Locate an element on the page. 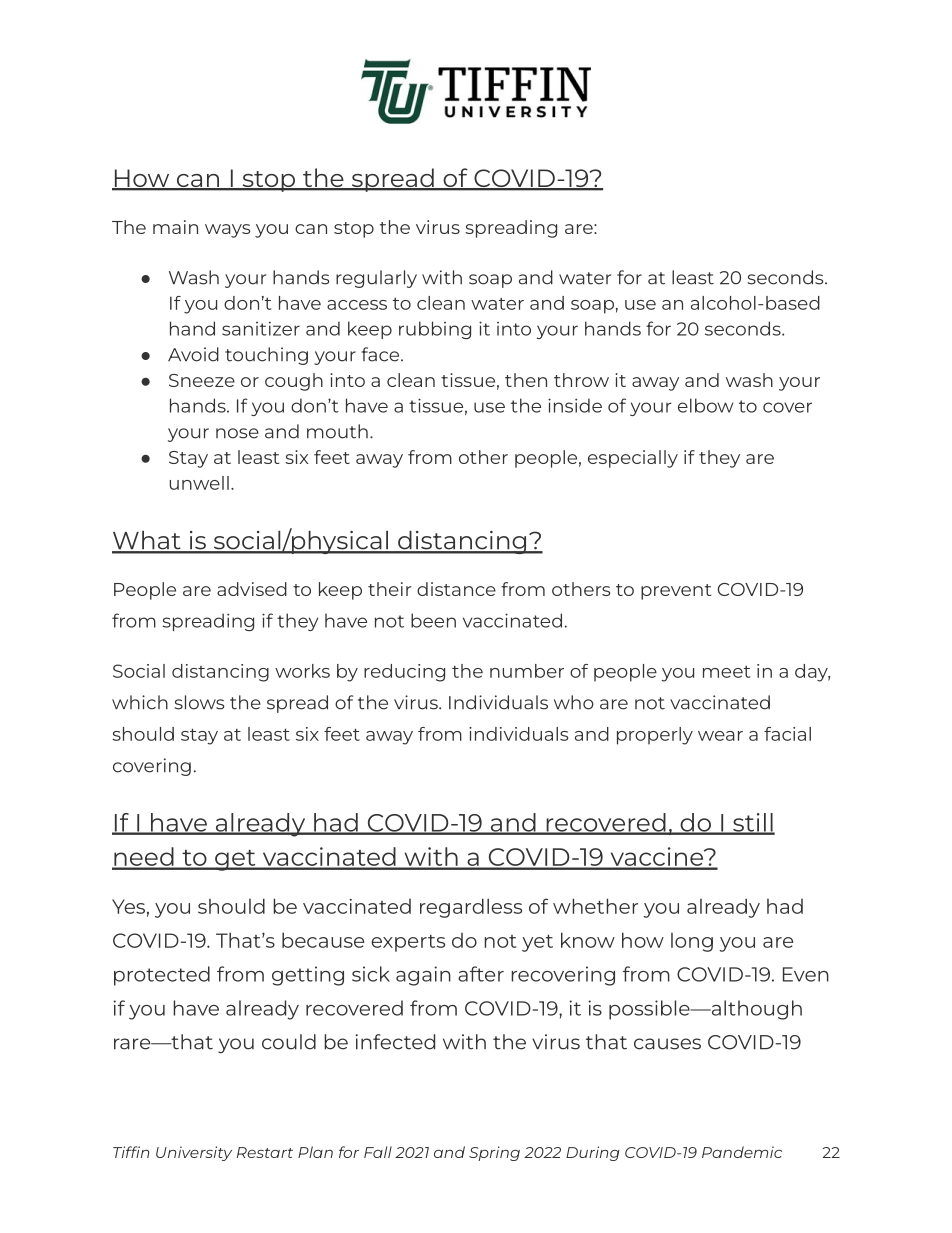 The width and height of the image is (952, 1233). because is located at coordinates (323, 940).
